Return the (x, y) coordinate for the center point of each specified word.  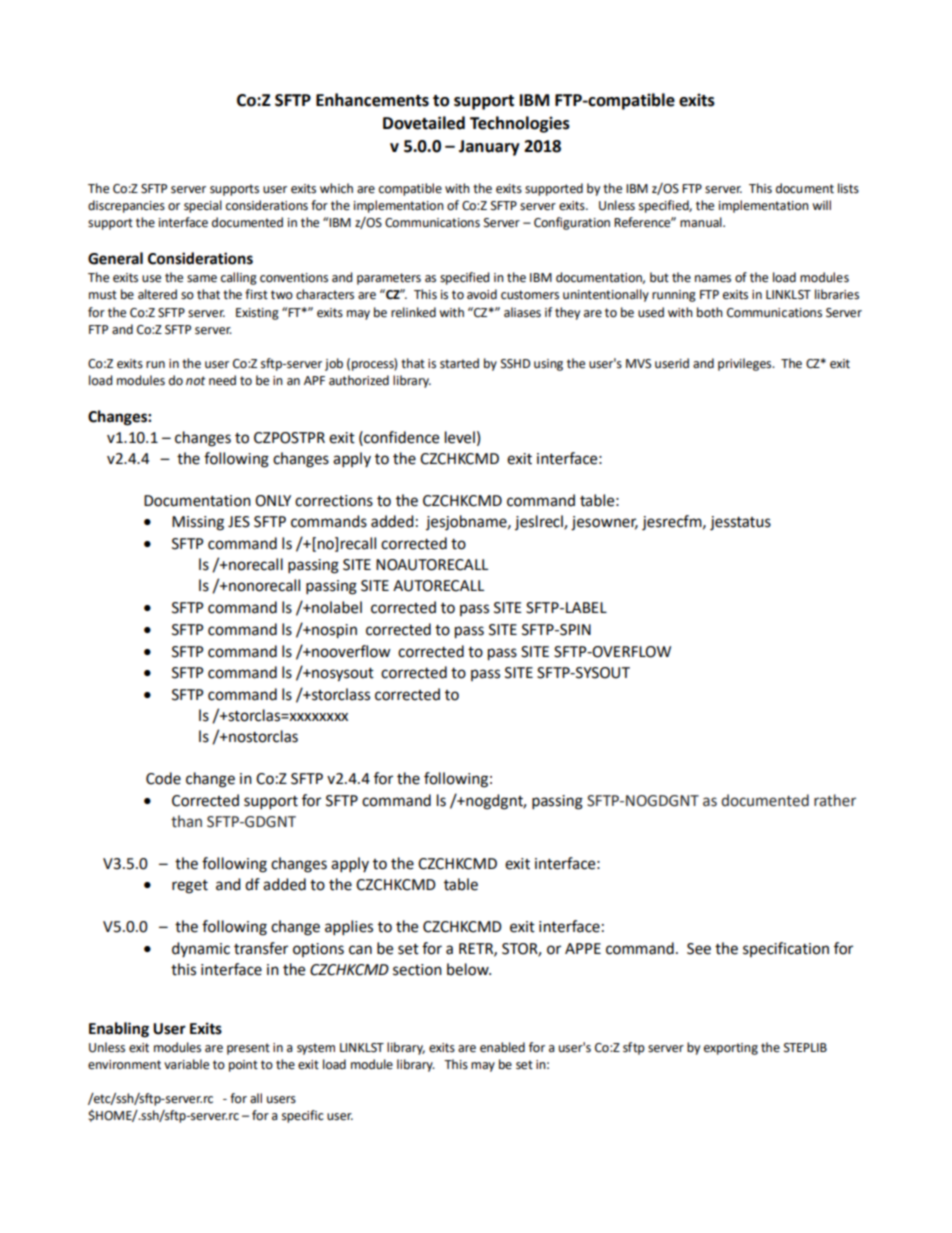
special (203, 206)
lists (848, 188)
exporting (731, 1049)
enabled (502, 1047)
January (489, 148)
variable (186, 1064)
